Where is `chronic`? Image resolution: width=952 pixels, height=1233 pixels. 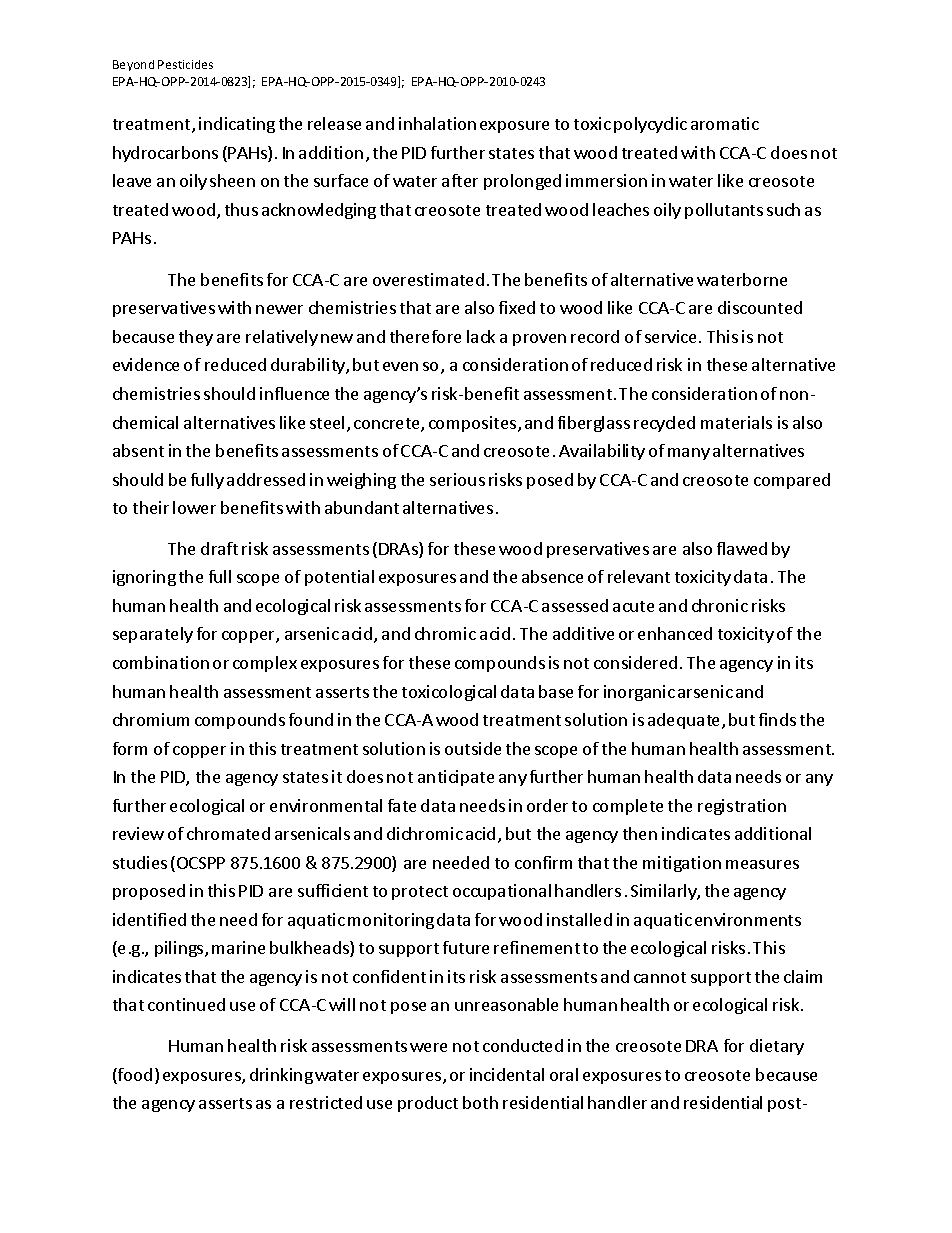 chronic is located at coordinates (720, 605).
